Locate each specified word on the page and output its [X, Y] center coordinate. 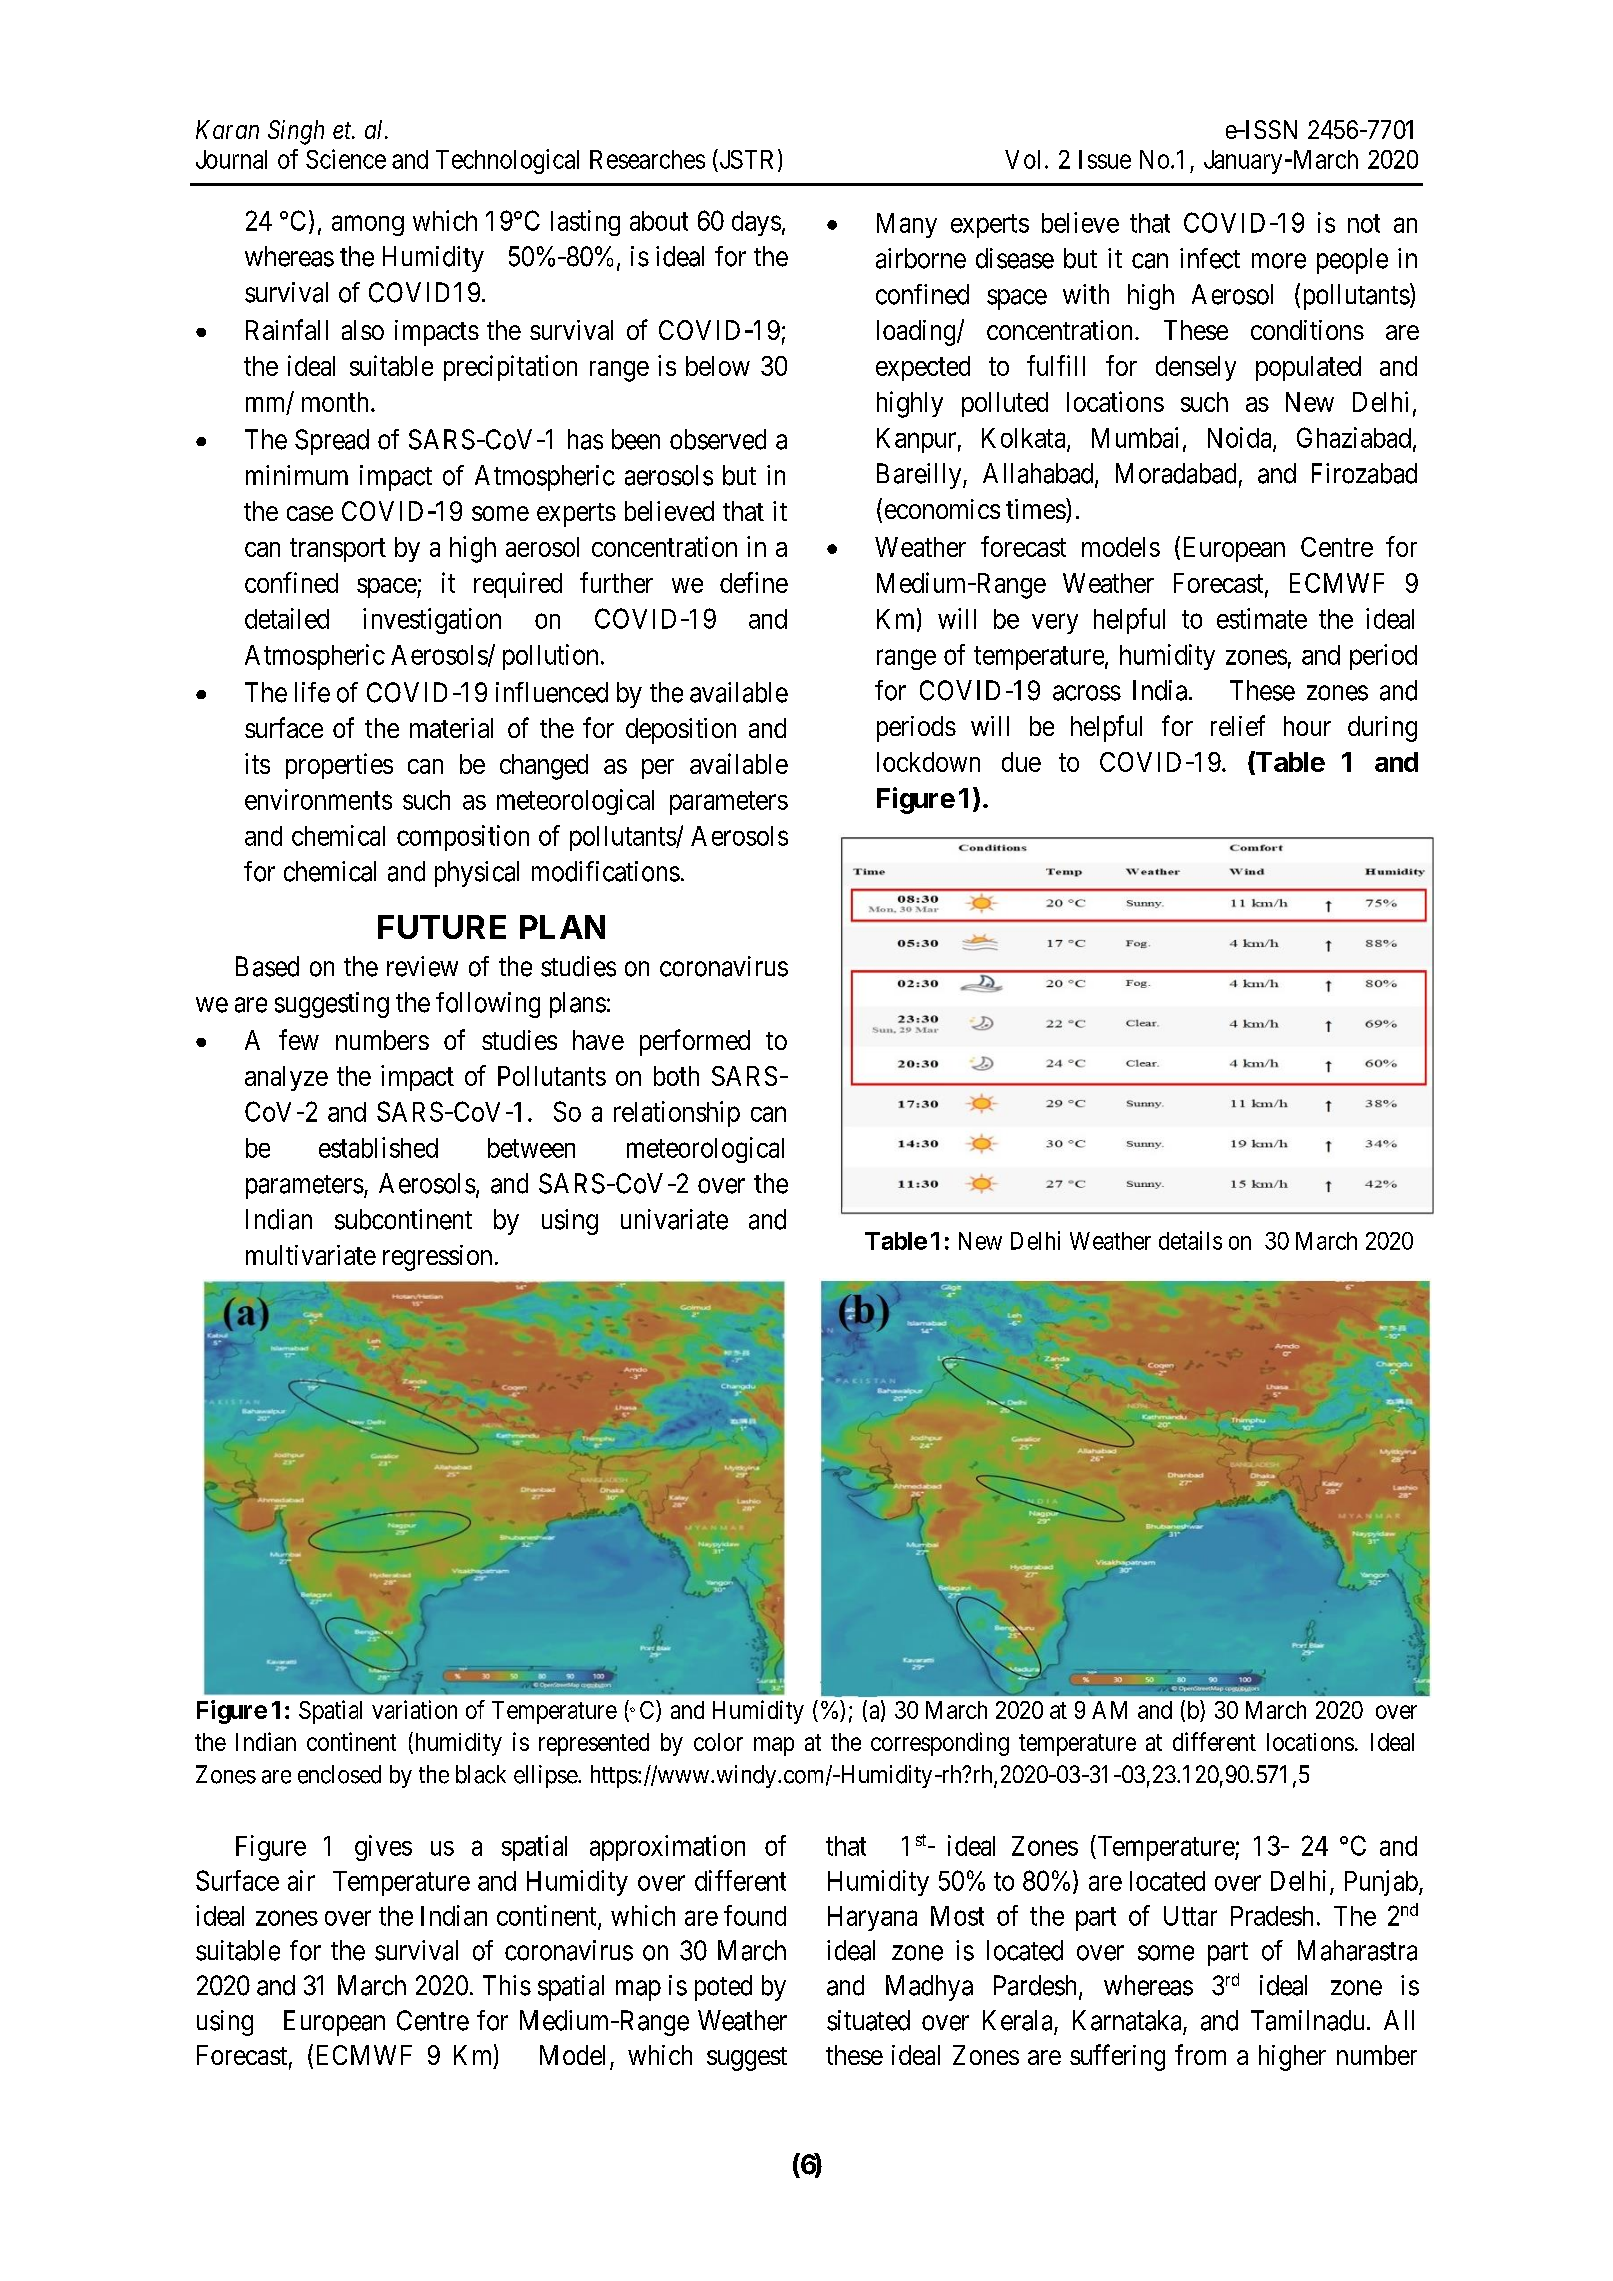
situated [868, 2020]
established [378, 1147]
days [756, 223]
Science [346, 159]
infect [1210, 258]
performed [695, 1042]
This [507, 1985]
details [1190, 1240]
